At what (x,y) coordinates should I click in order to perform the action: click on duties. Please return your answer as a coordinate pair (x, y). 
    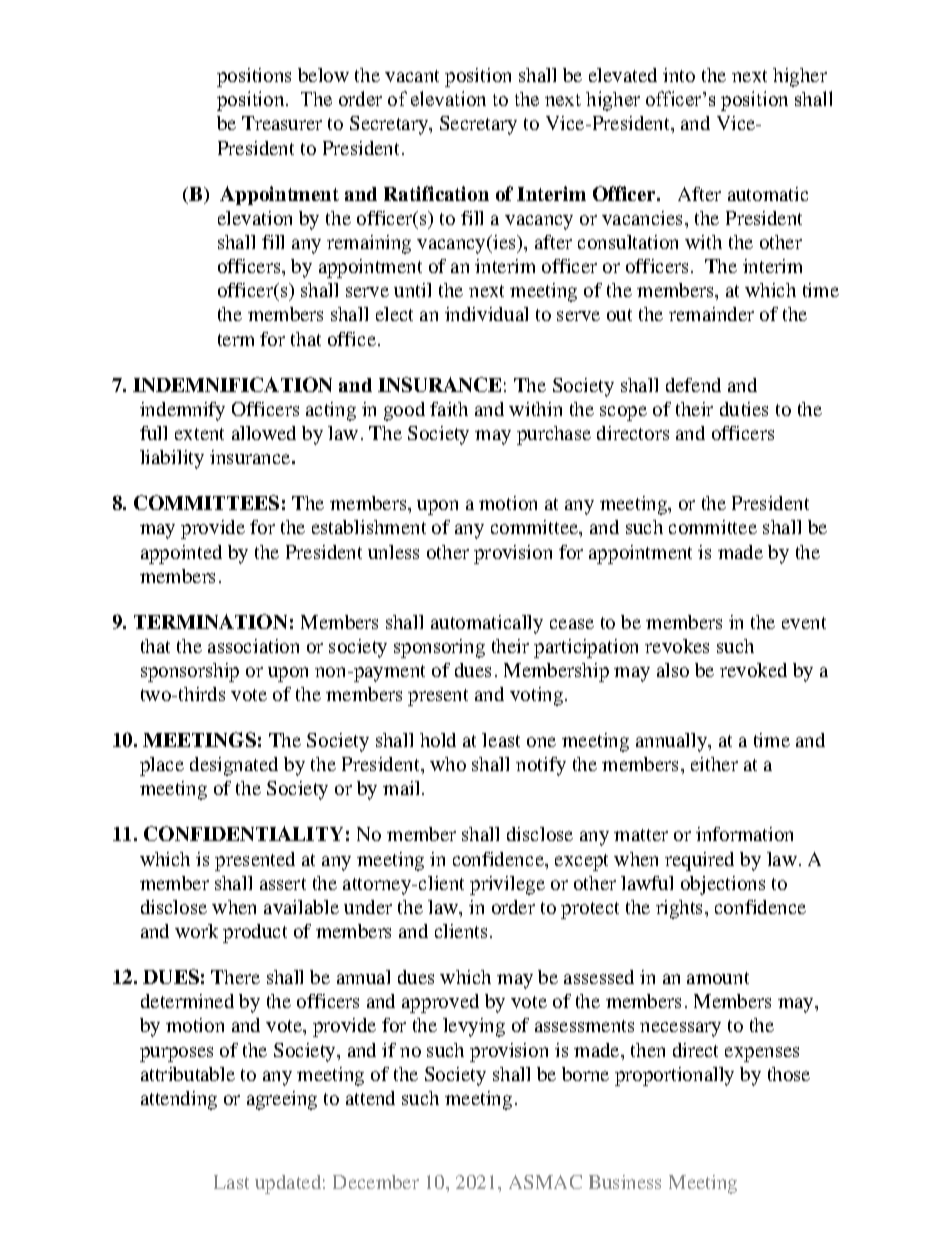
    Looking at the image, I should click on (744, 409).
